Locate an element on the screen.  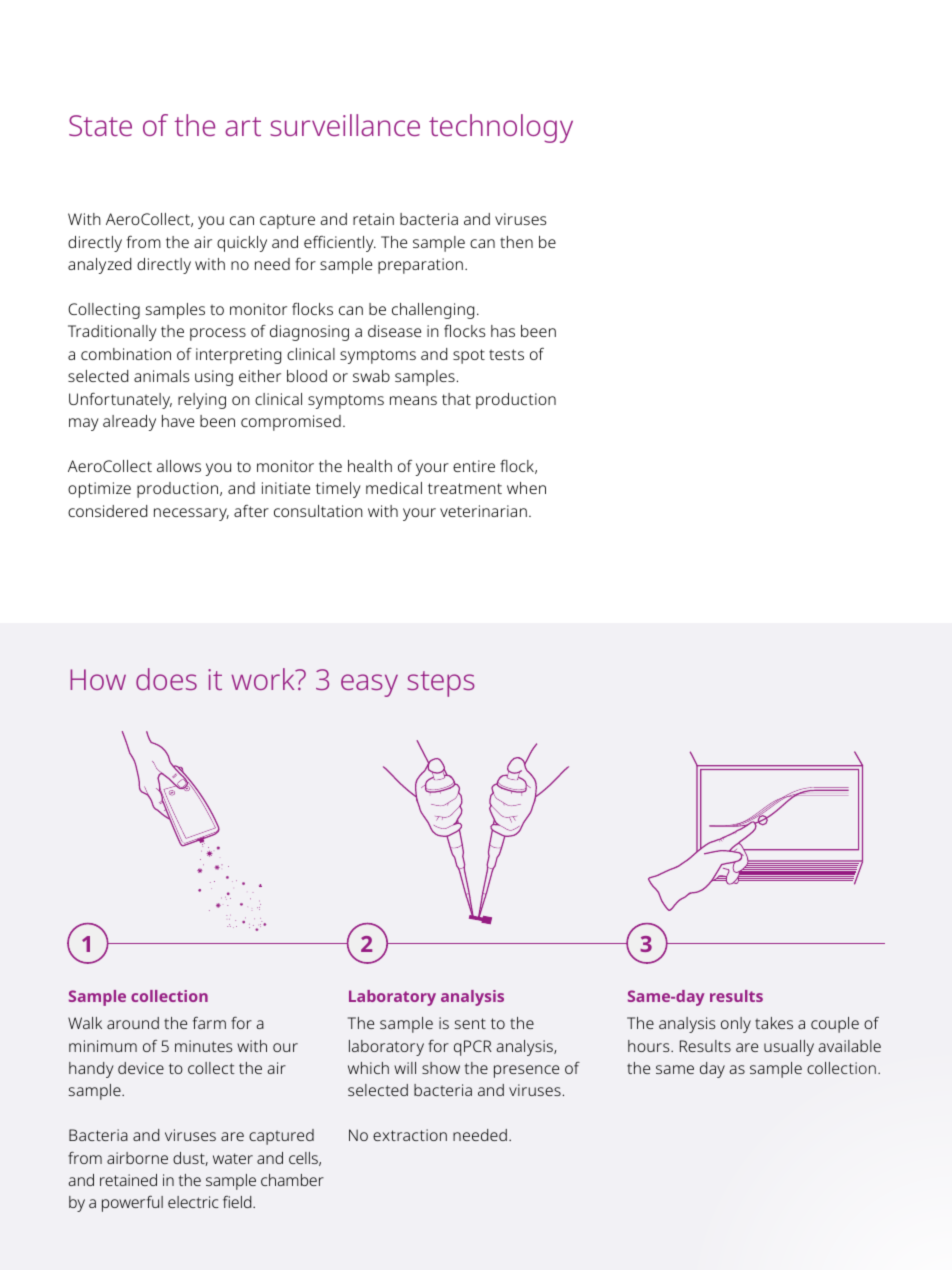
extraction is located at coordinates (410, 1135).
